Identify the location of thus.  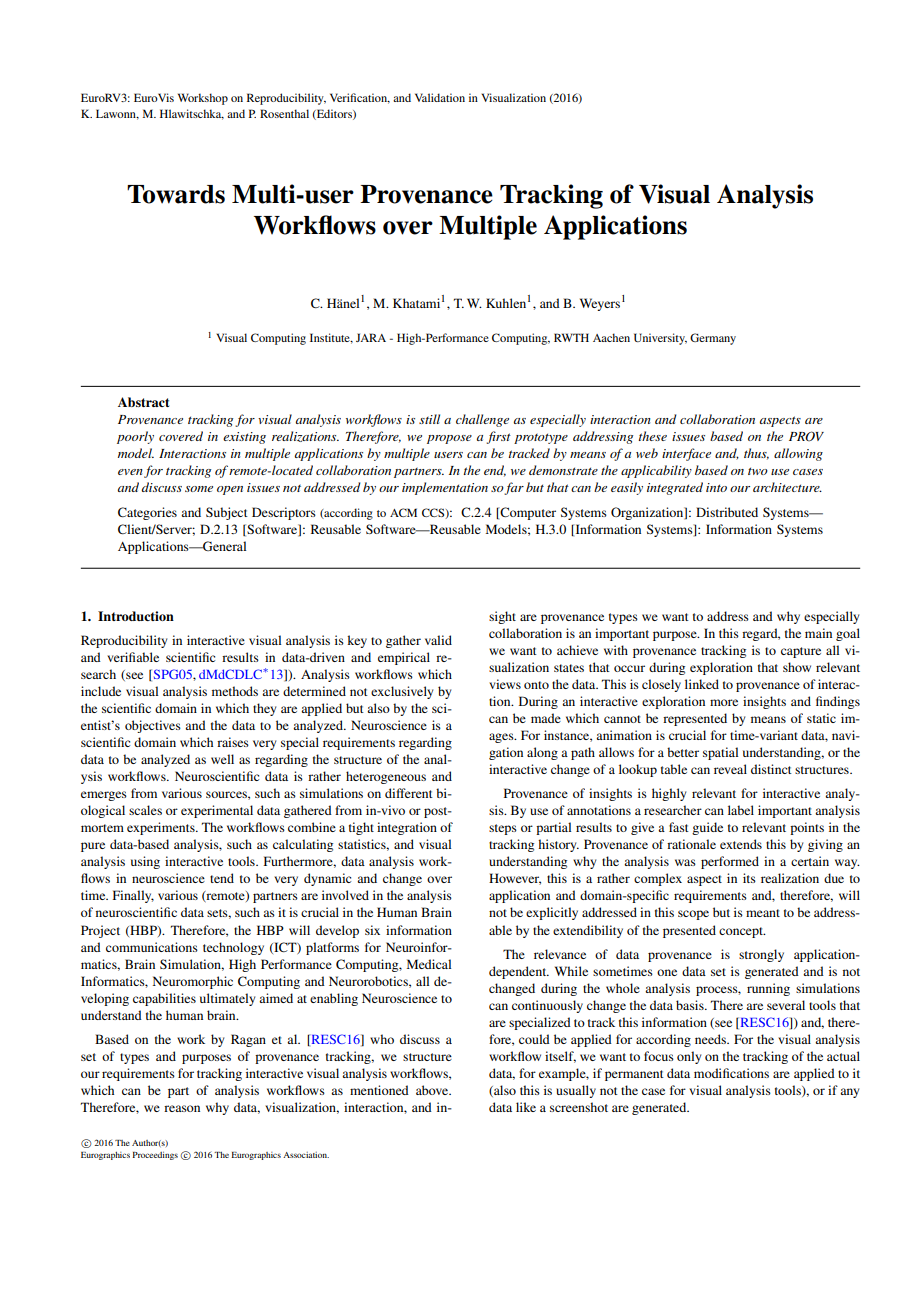
(756, 454).
